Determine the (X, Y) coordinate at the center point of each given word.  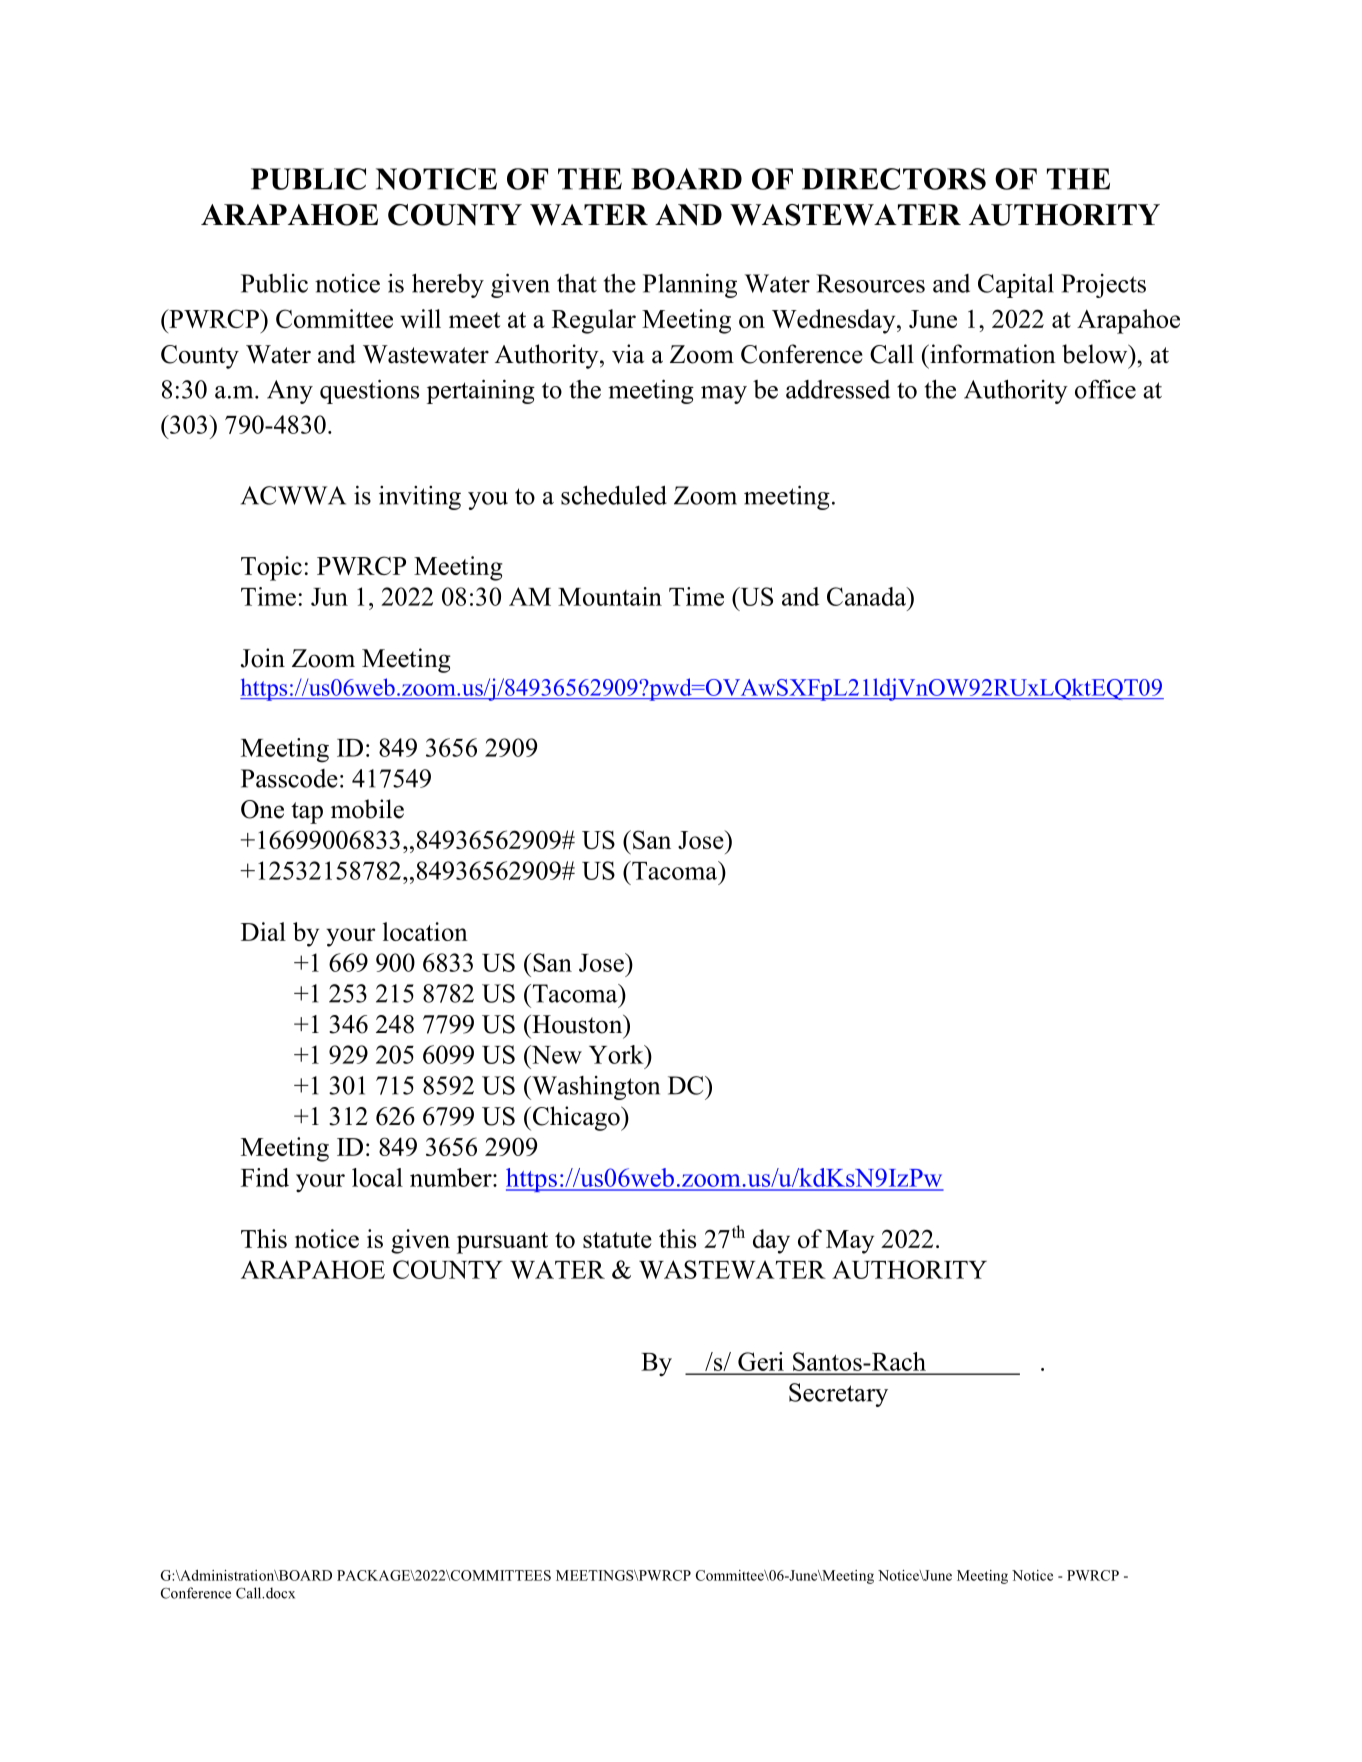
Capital (1016, 285)
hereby (448, 285)
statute (617, 1240)
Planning (690, 285)
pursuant (502, 1243)
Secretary (838, 1395)
